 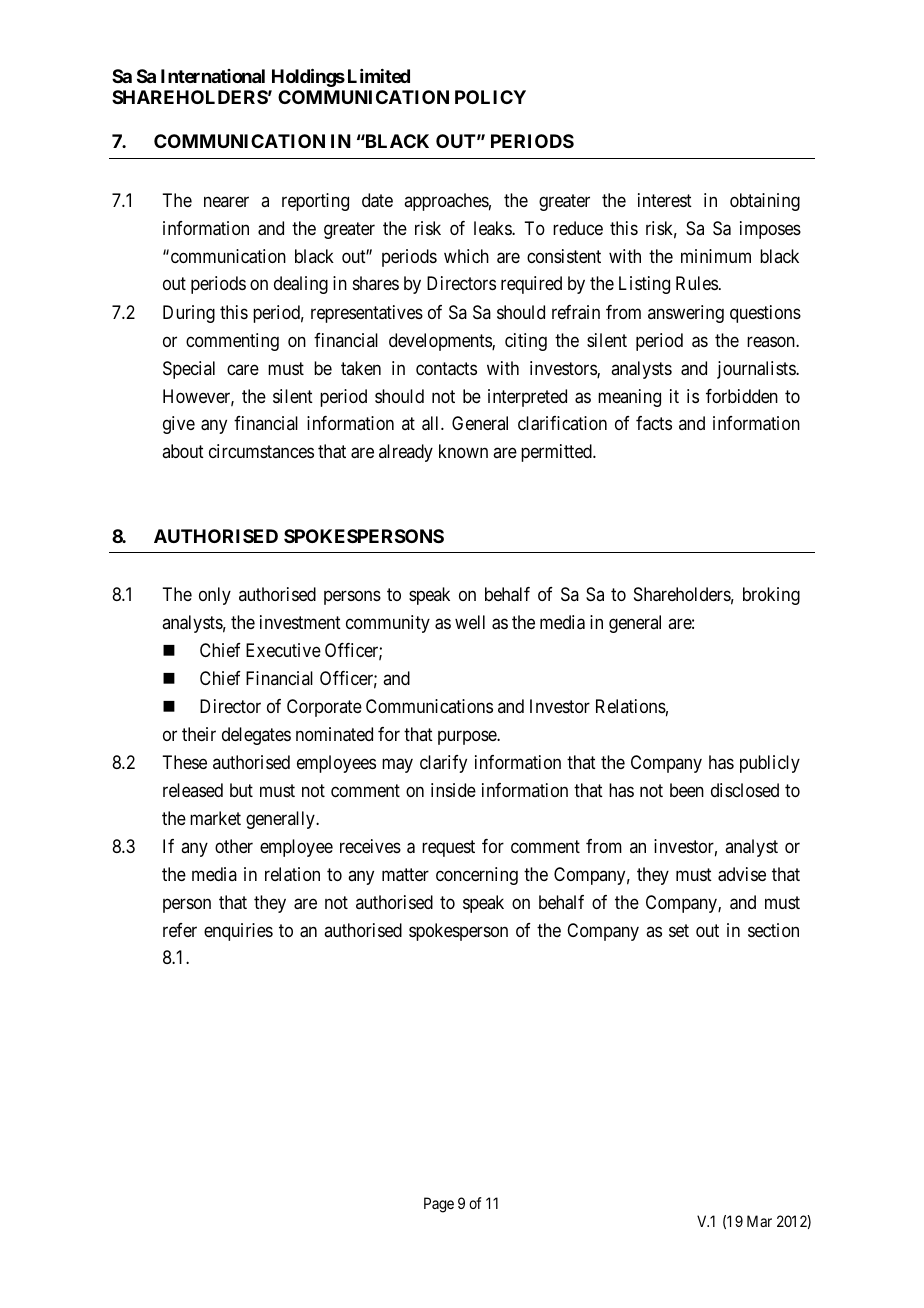 What do you see at coordinates (213, 76) in the page?
I see `International` at bounding box center [213, 76].
